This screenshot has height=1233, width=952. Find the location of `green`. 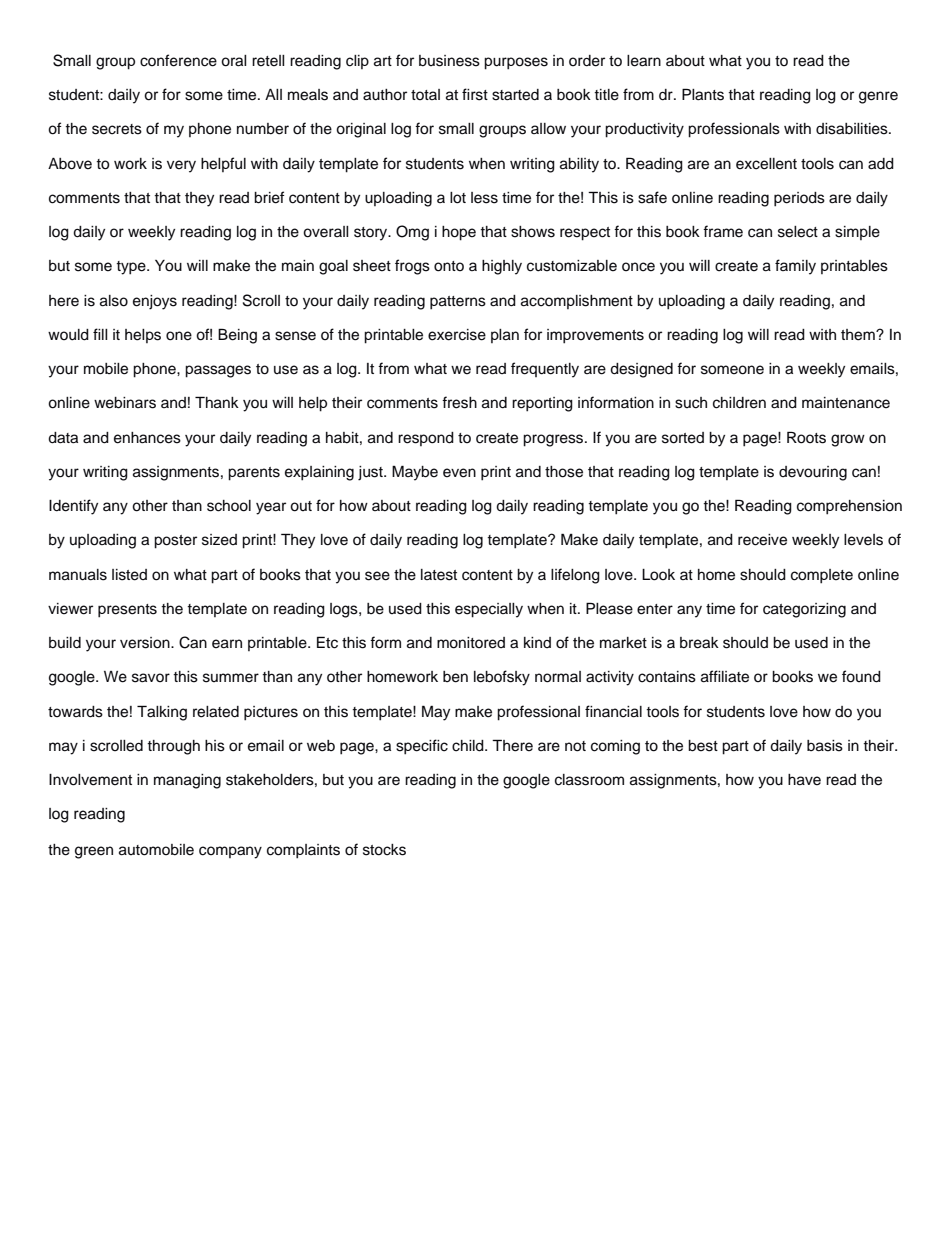

green is located at coordinates (94, 852).
